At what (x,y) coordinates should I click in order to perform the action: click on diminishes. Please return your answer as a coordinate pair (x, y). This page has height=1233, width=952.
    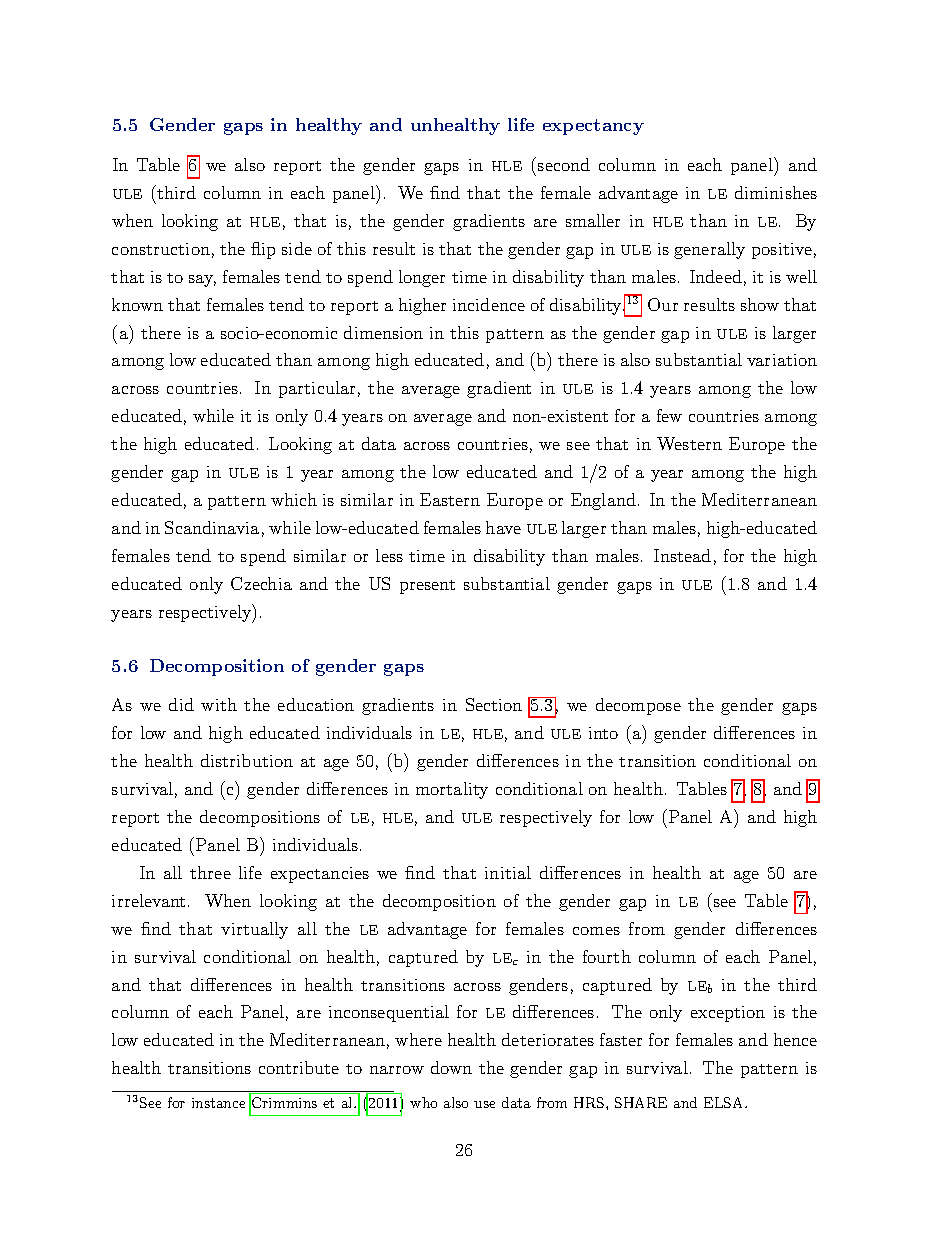
    Looking at the image, I should click on (776, 192).
